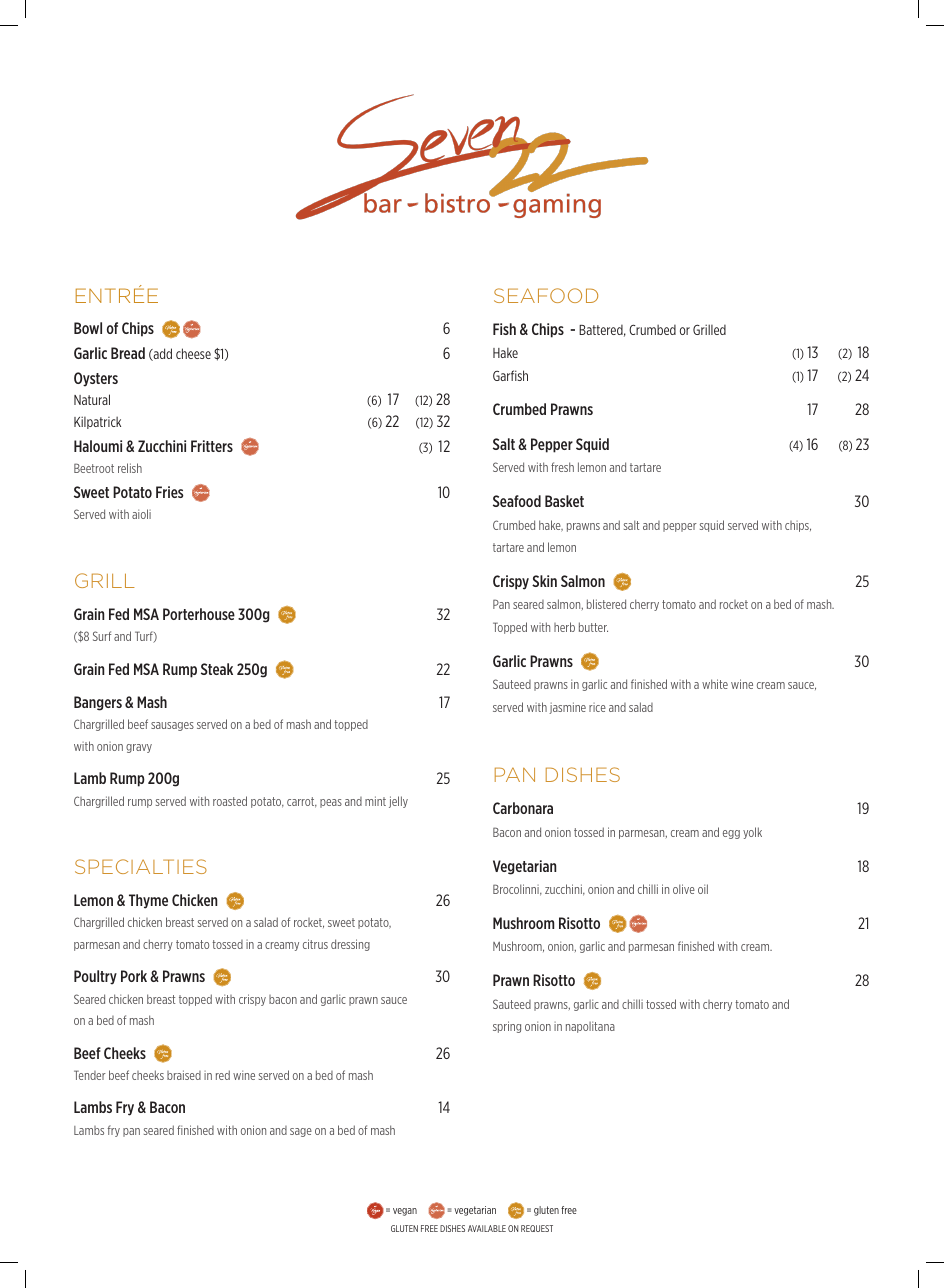 This screenshot has height=1288, width=944. Describe the element at coordinates (184, 1075) in the screenshot. I see `braised` at that location.
